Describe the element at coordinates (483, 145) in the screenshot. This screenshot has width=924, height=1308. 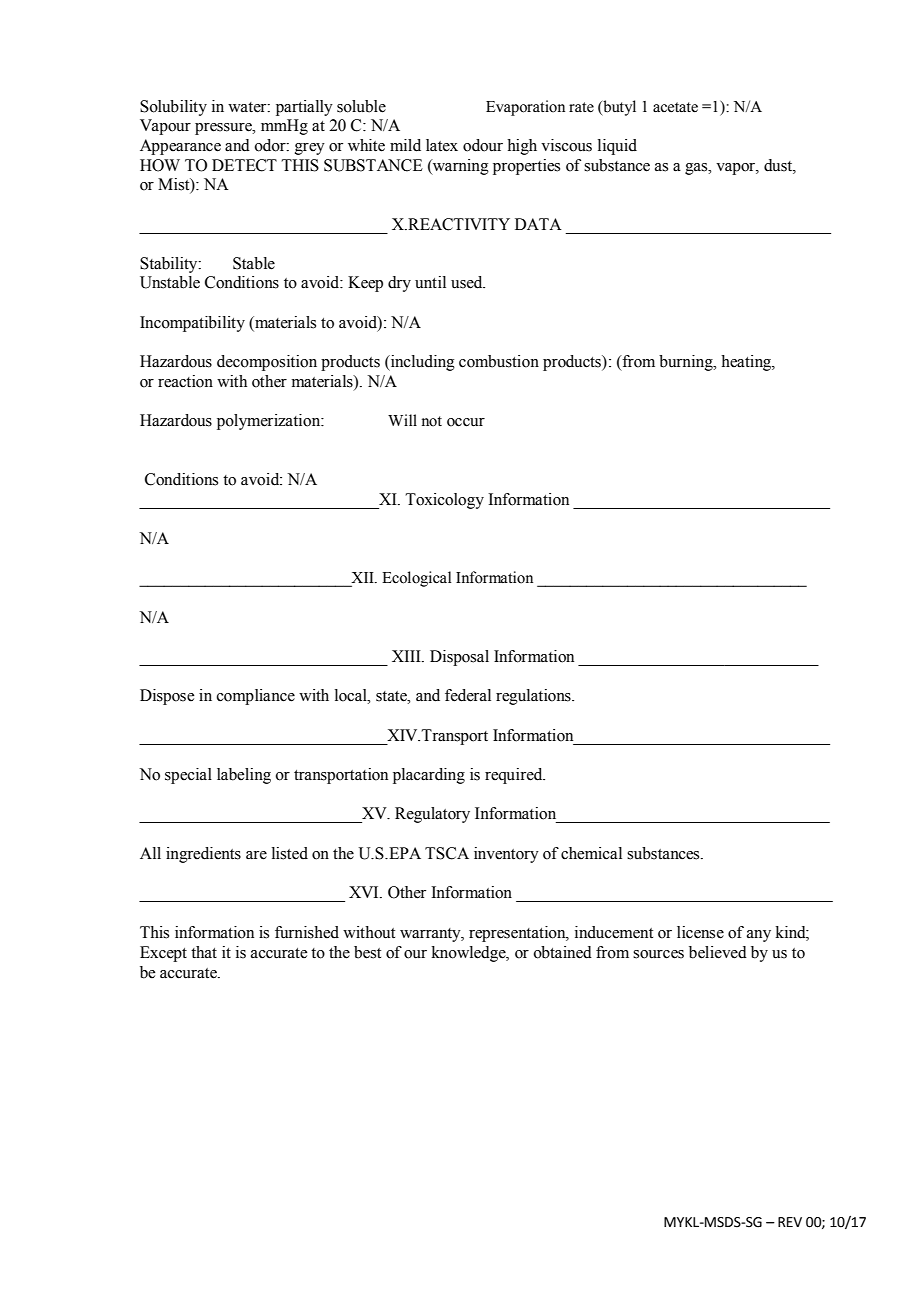
I see `odour` at that location.
